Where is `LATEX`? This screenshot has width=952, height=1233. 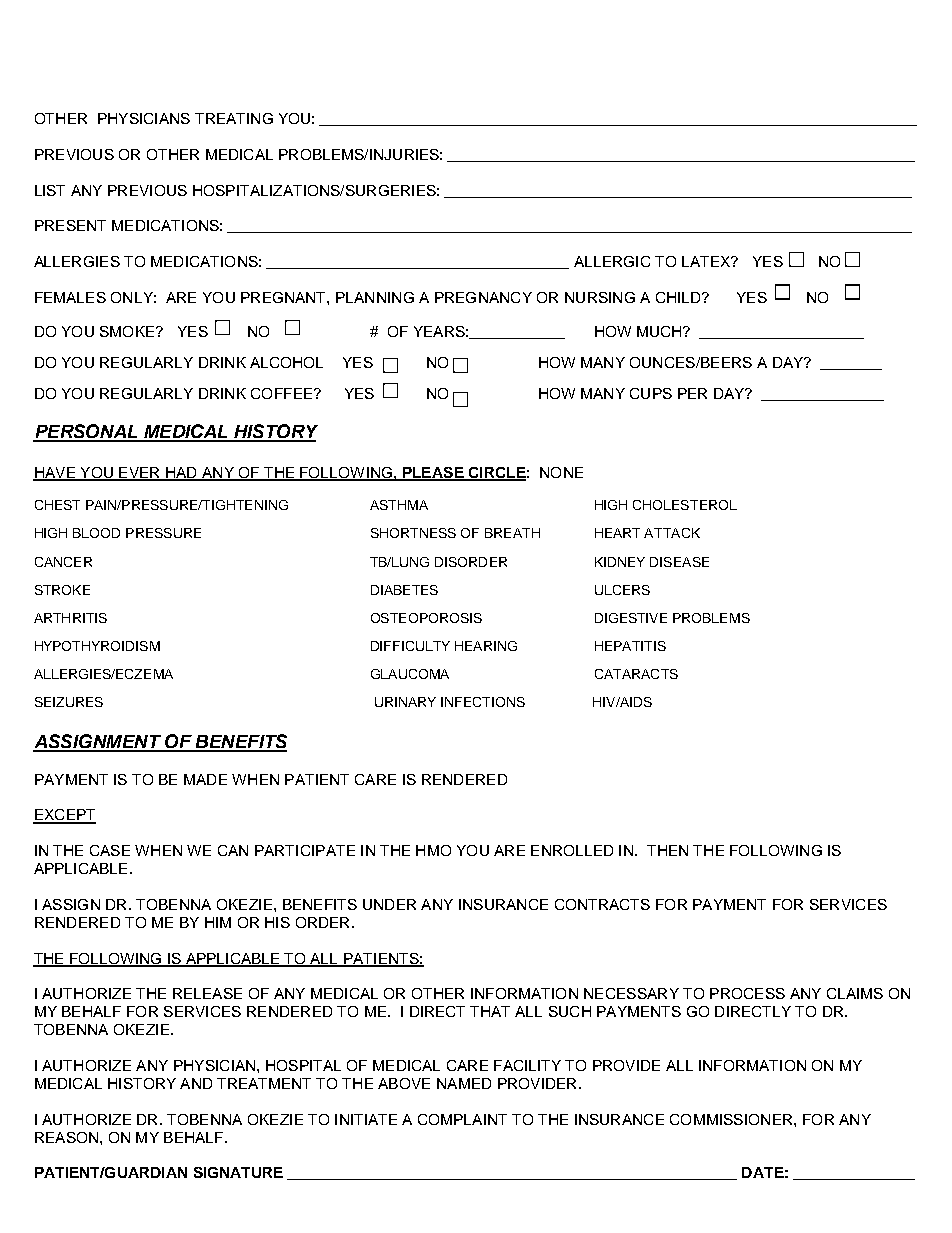 LATEX is located at coordinates (707, 261).
